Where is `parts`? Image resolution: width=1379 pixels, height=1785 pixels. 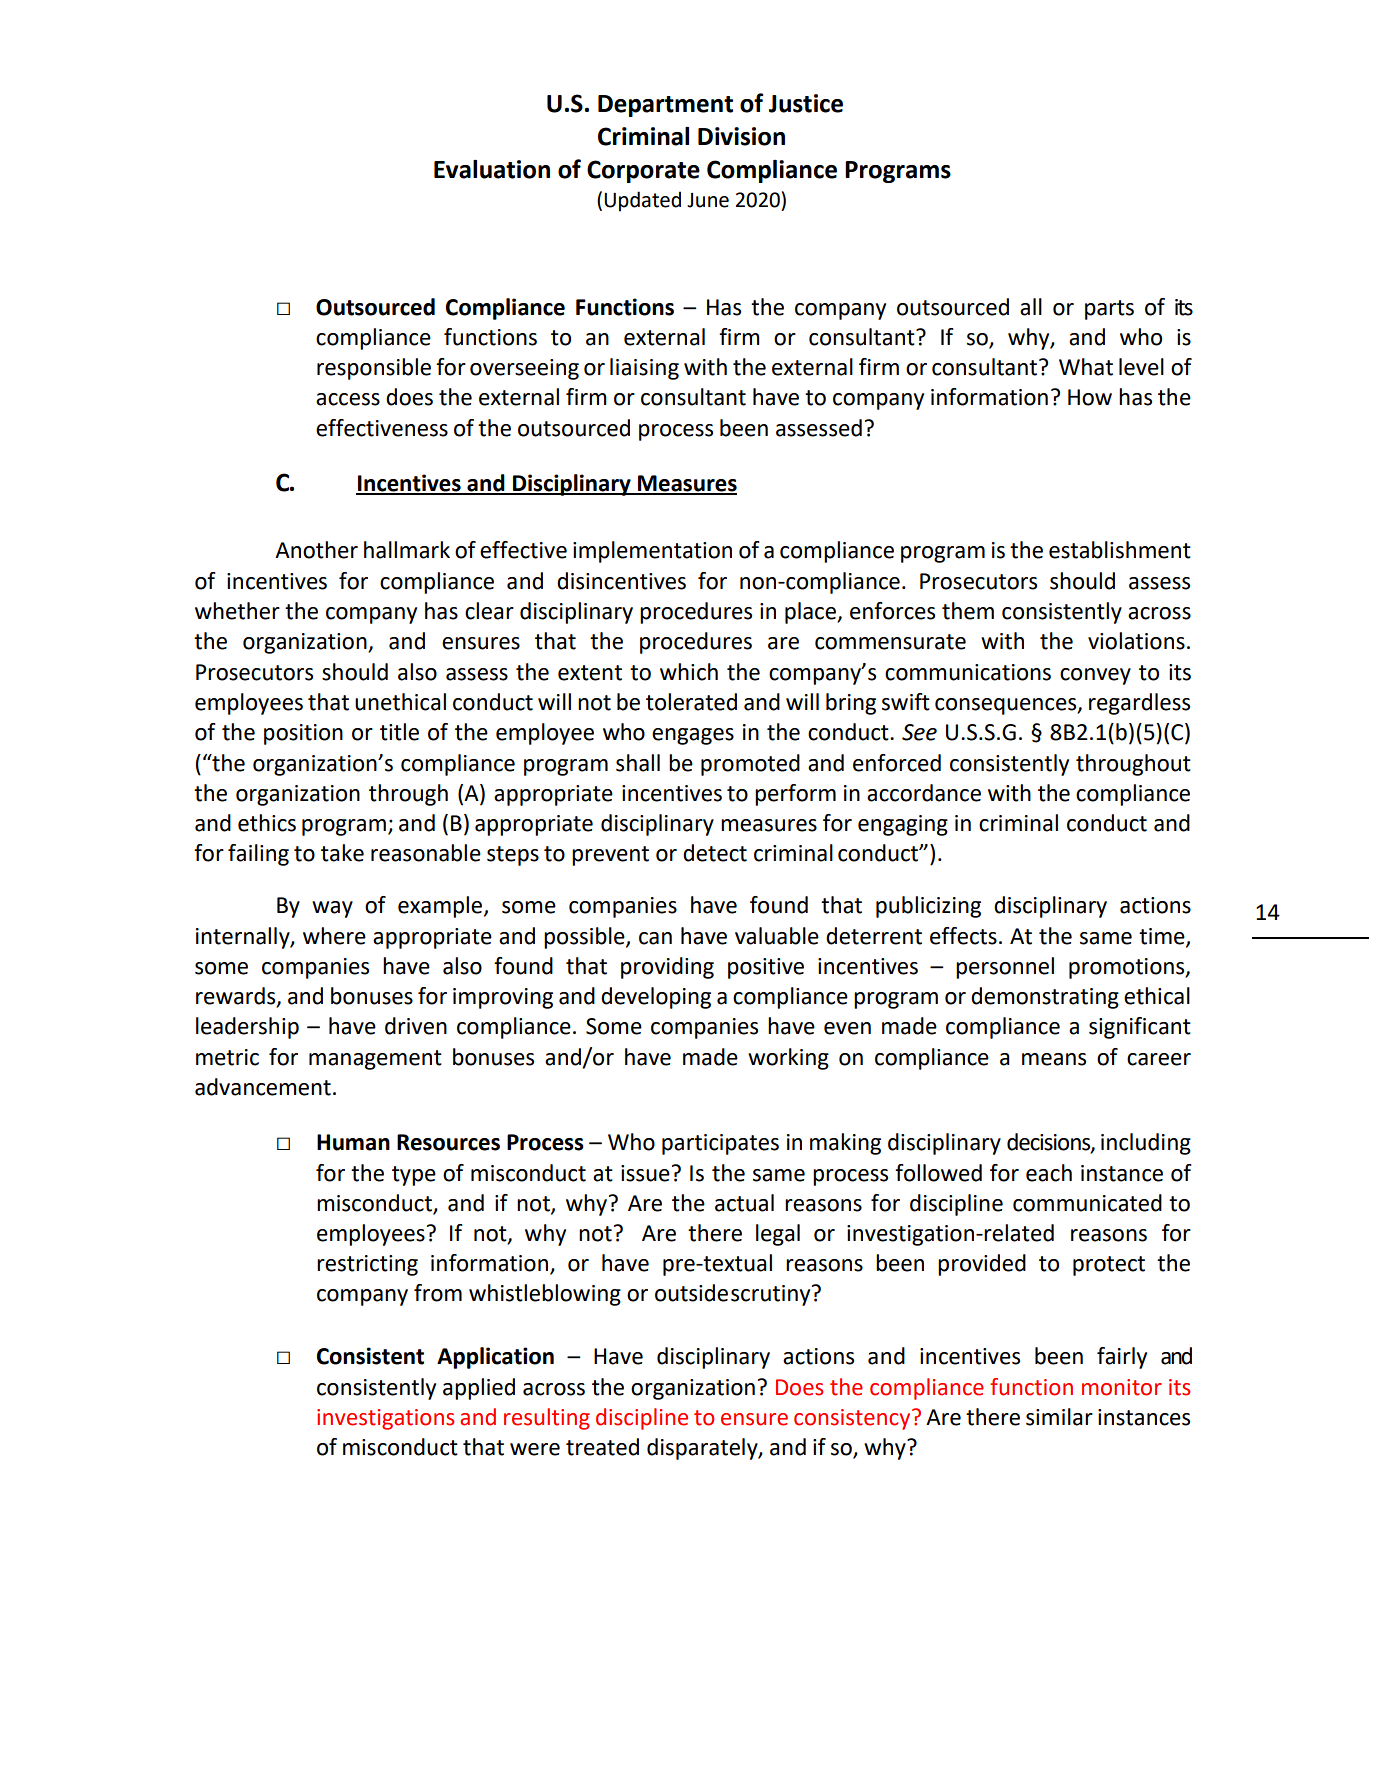
parts is located at coordinates (1109, 310).
